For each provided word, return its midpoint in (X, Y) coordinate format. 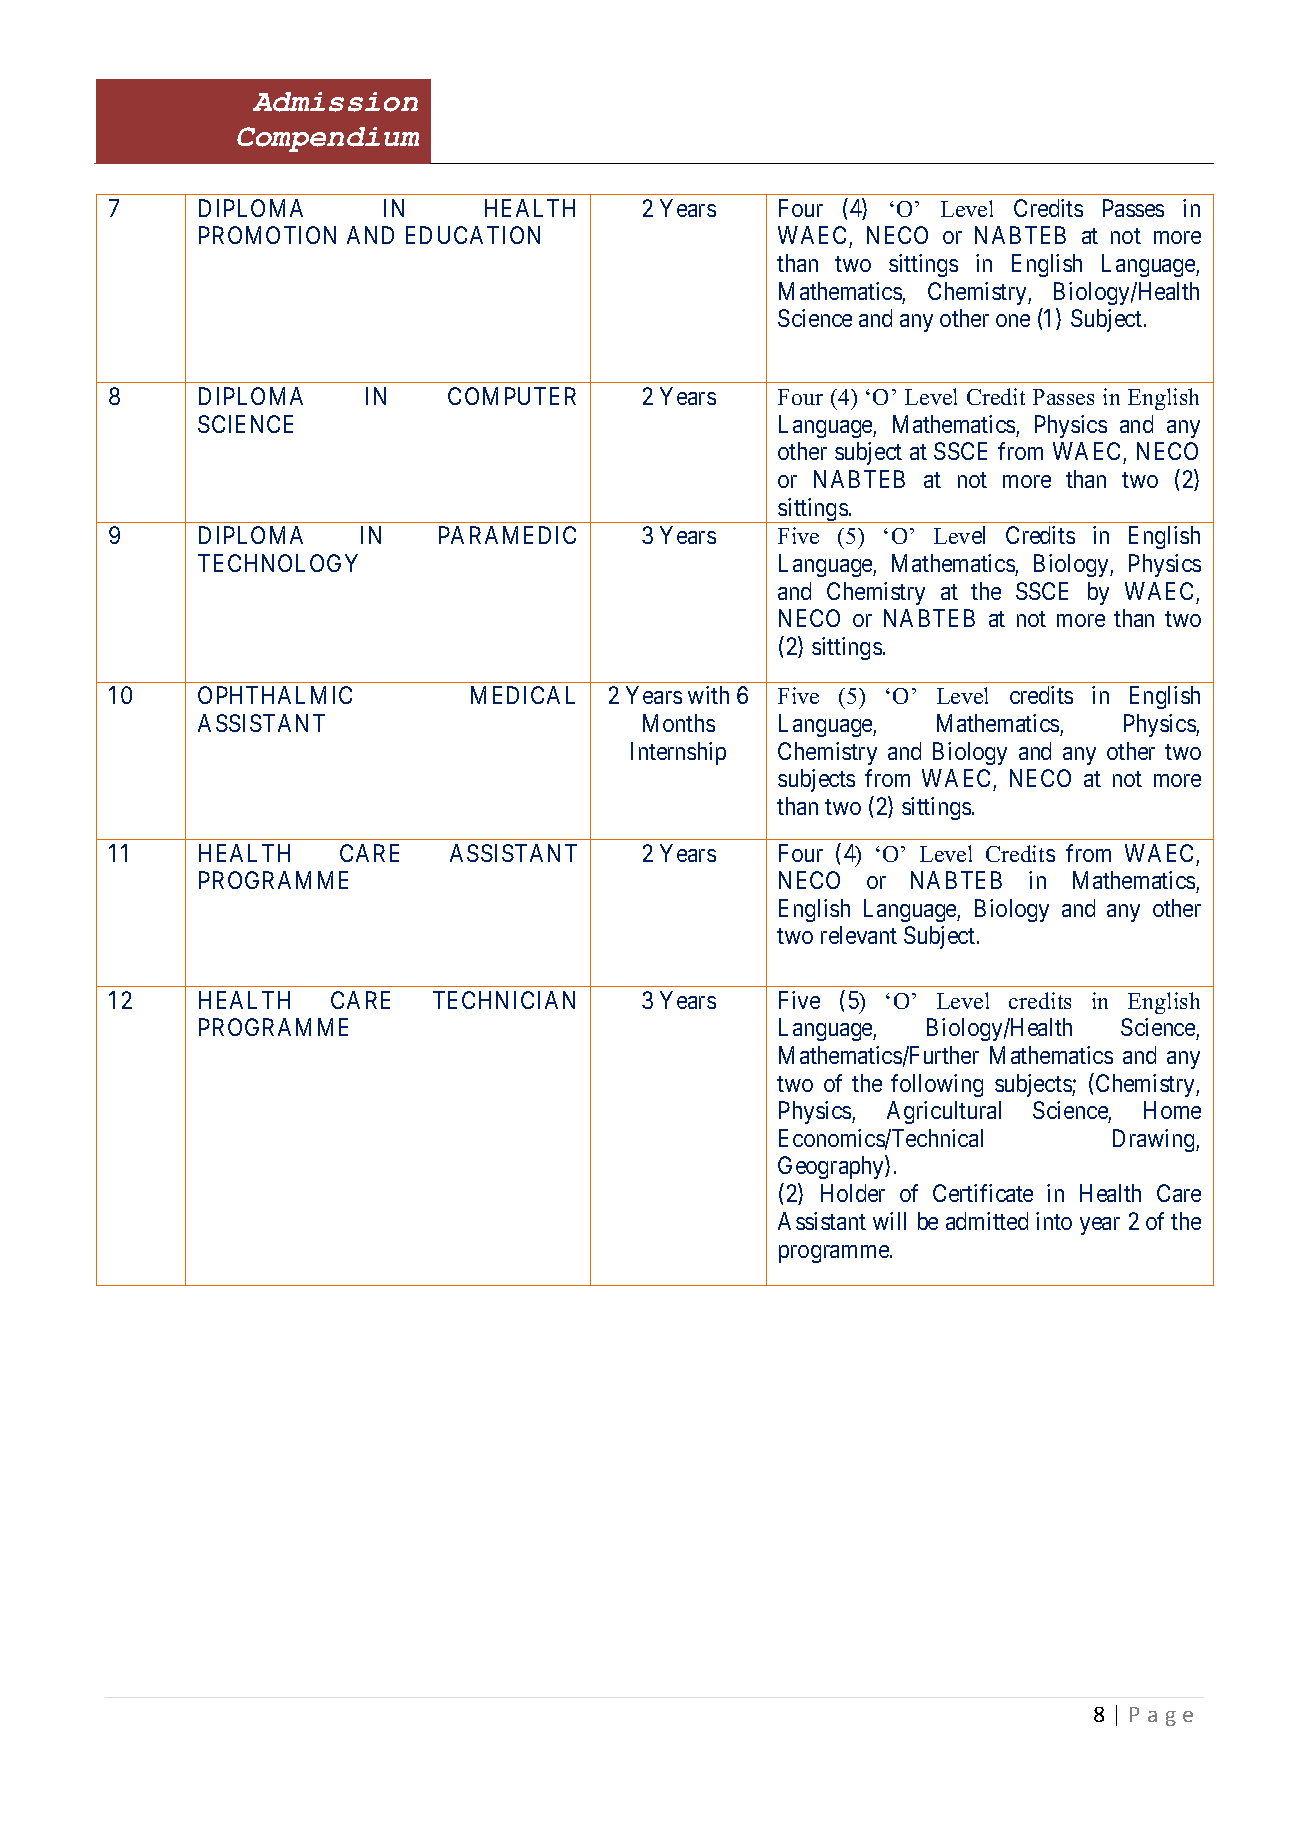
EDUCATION (473, 235)
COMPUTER (512, 396)
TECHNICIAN (504, 1000)
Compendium (328, 139)
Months (679, 723)
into (1054, 1221)
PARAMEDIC (507, 535)
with (708, 695)
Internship (678, 753)
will (889, 1221)
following (937, 1085)
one (1013, 320)
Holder (853, 1193)
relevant (859, 935)
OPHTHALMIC (275, 695)
